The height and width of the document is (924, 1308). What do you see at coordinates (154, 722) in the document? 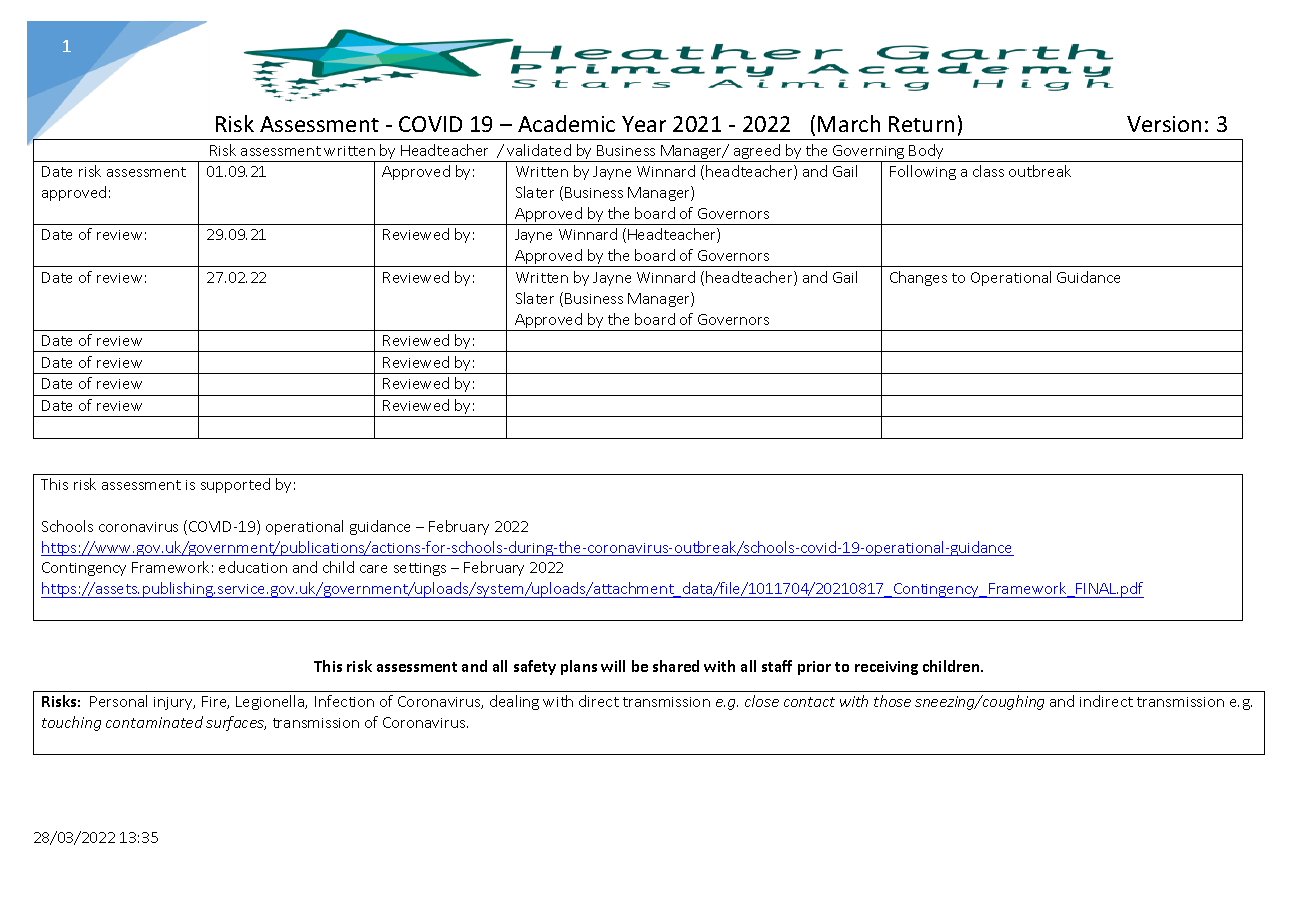
I see `contaminated` at bounding box center [154, 722].
